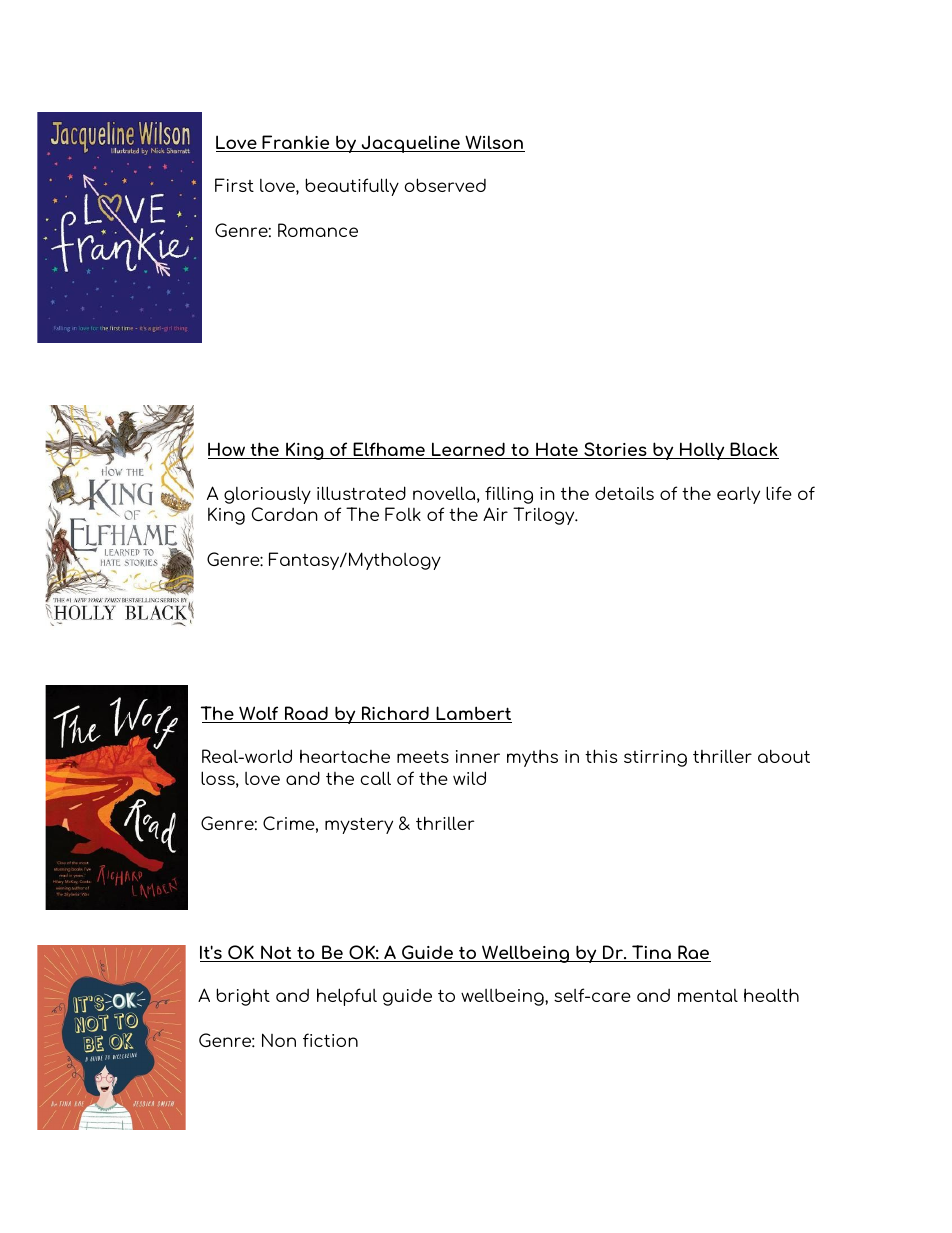 This document has width=952, height=1233. What do you see at coordinates (494, 143) in the document?
I see `Wilson` at bounding box center [494, 143].
